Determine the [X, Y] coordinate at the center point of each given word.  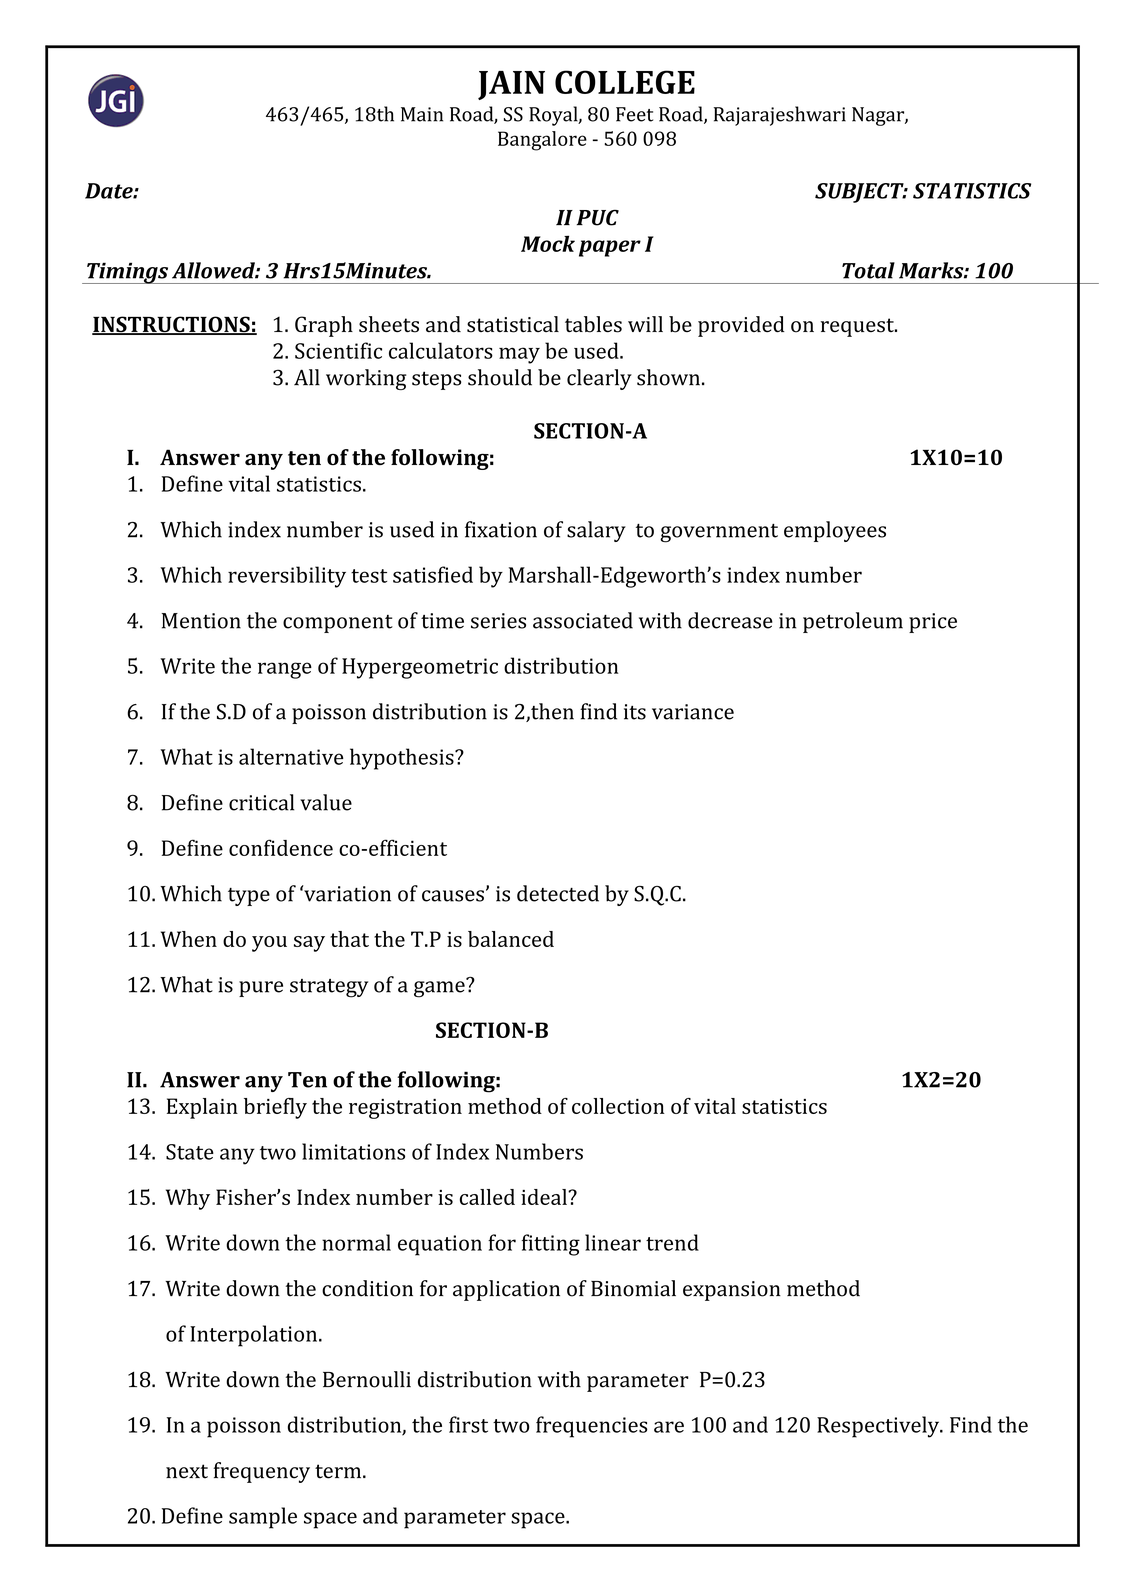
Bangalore [542, 141]
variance [693, 712]
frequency [261, 1472]
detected [558, 893]
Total [868, 270]
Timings [128, 273]
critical [261, 802]
